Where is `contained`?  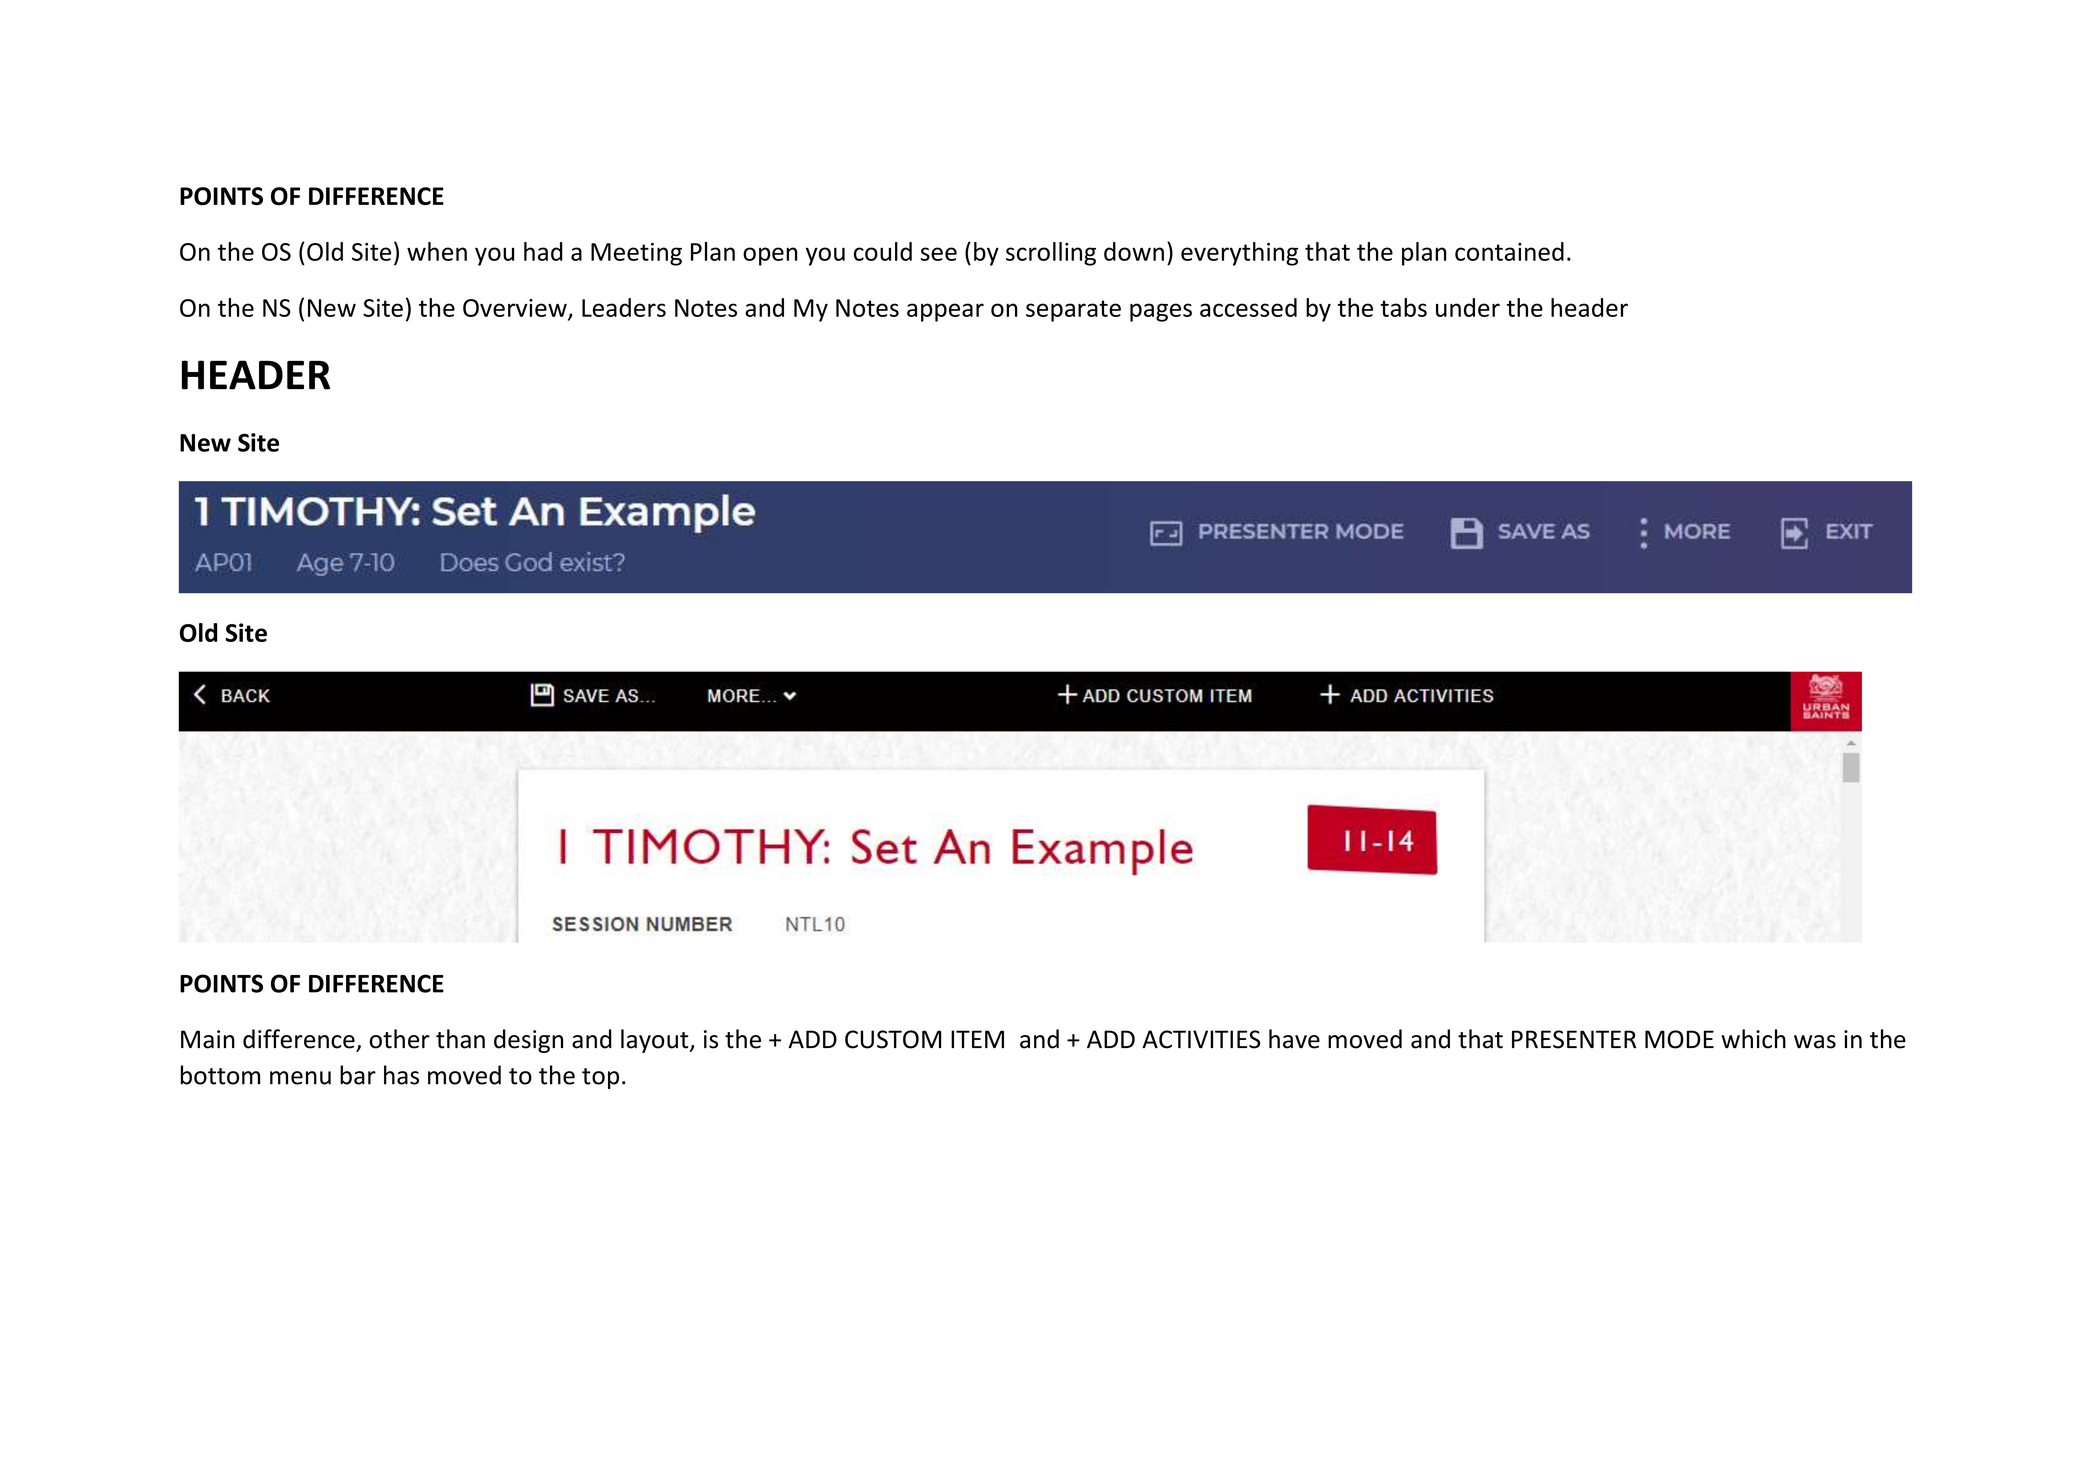
contained is located at coordinates (1509, 251).
